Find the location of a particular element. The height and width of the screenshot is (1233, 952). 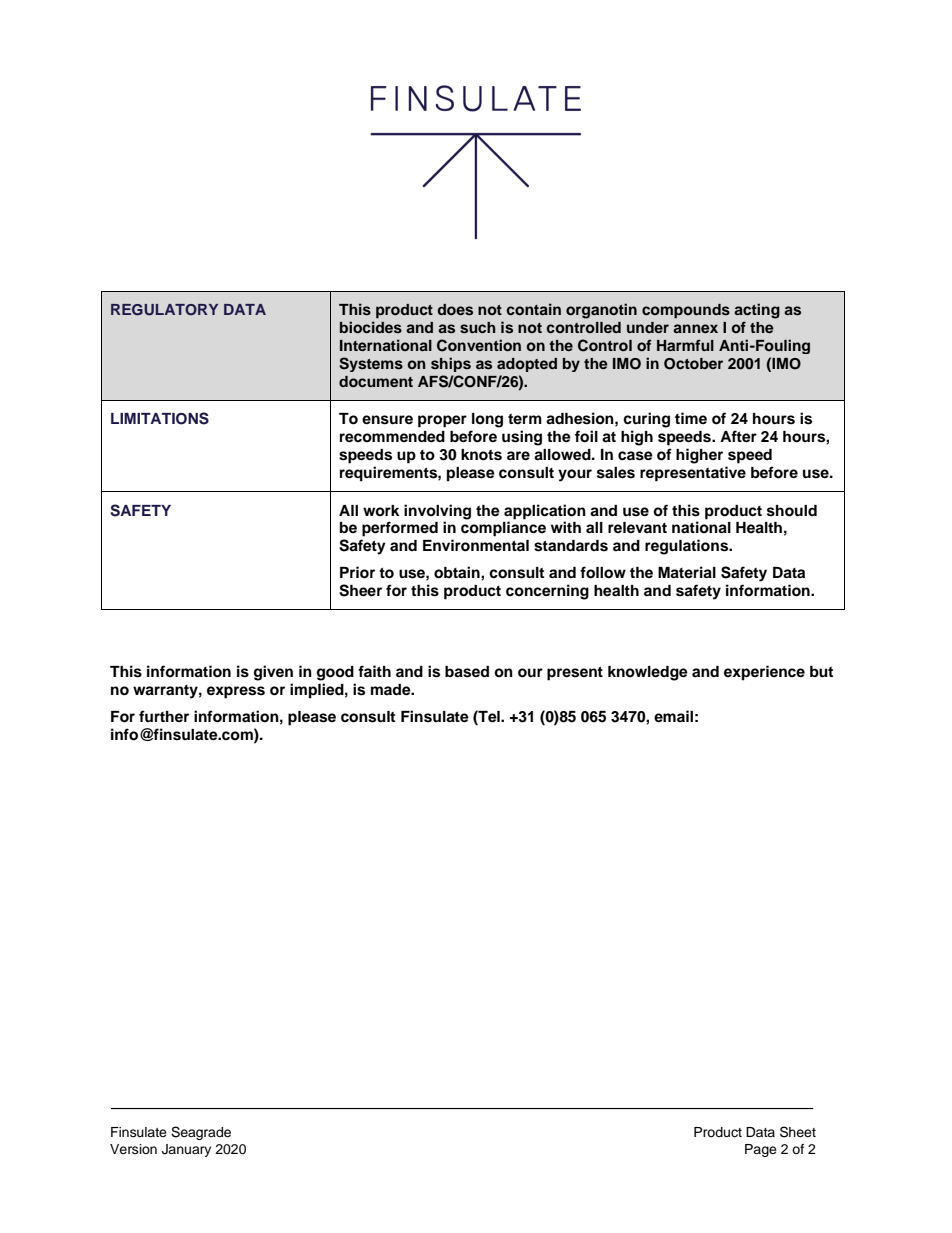

faith is located at coordinates (374, 671).
